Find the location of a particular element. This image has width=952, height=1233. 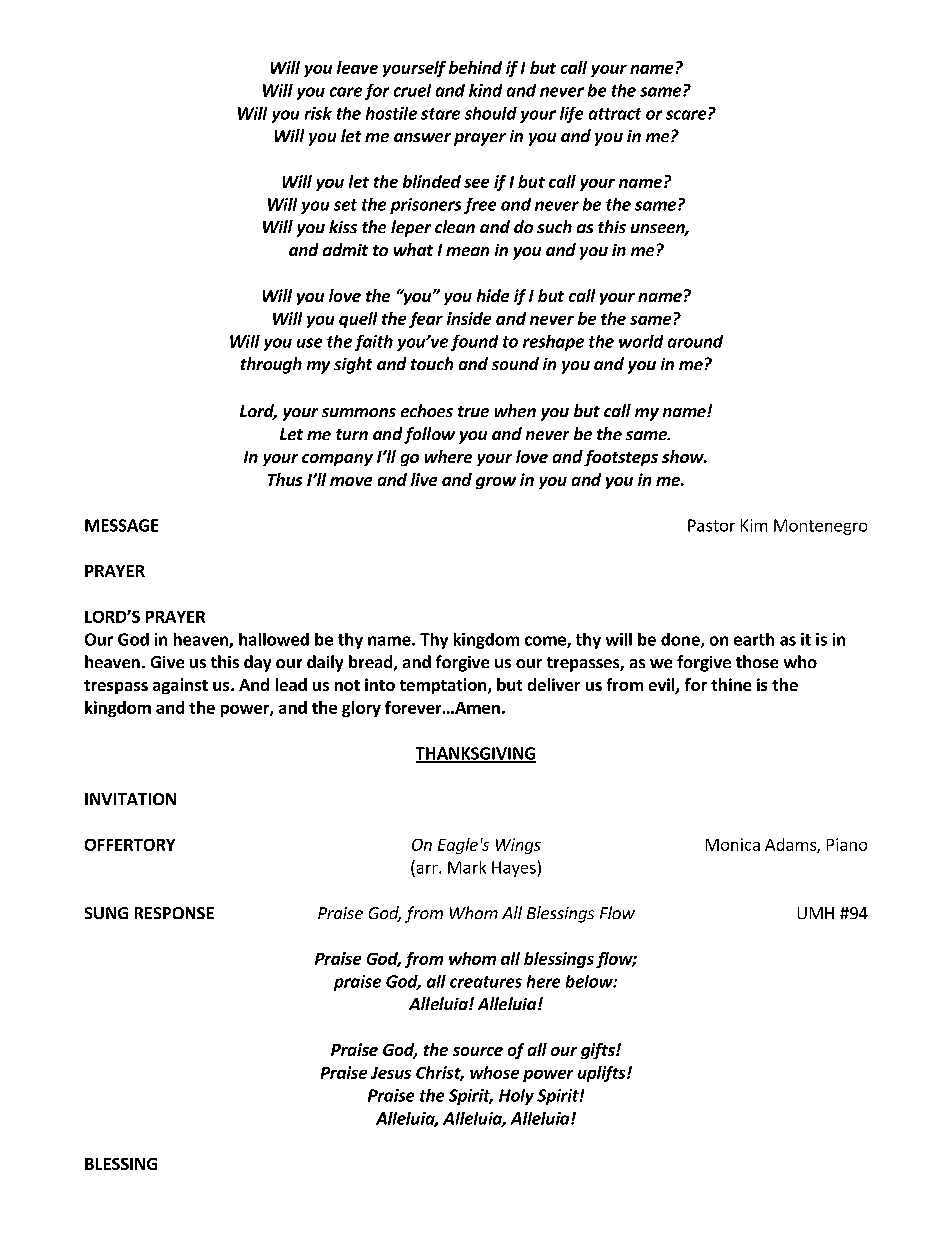

through is located at coordinates (271, 365).
